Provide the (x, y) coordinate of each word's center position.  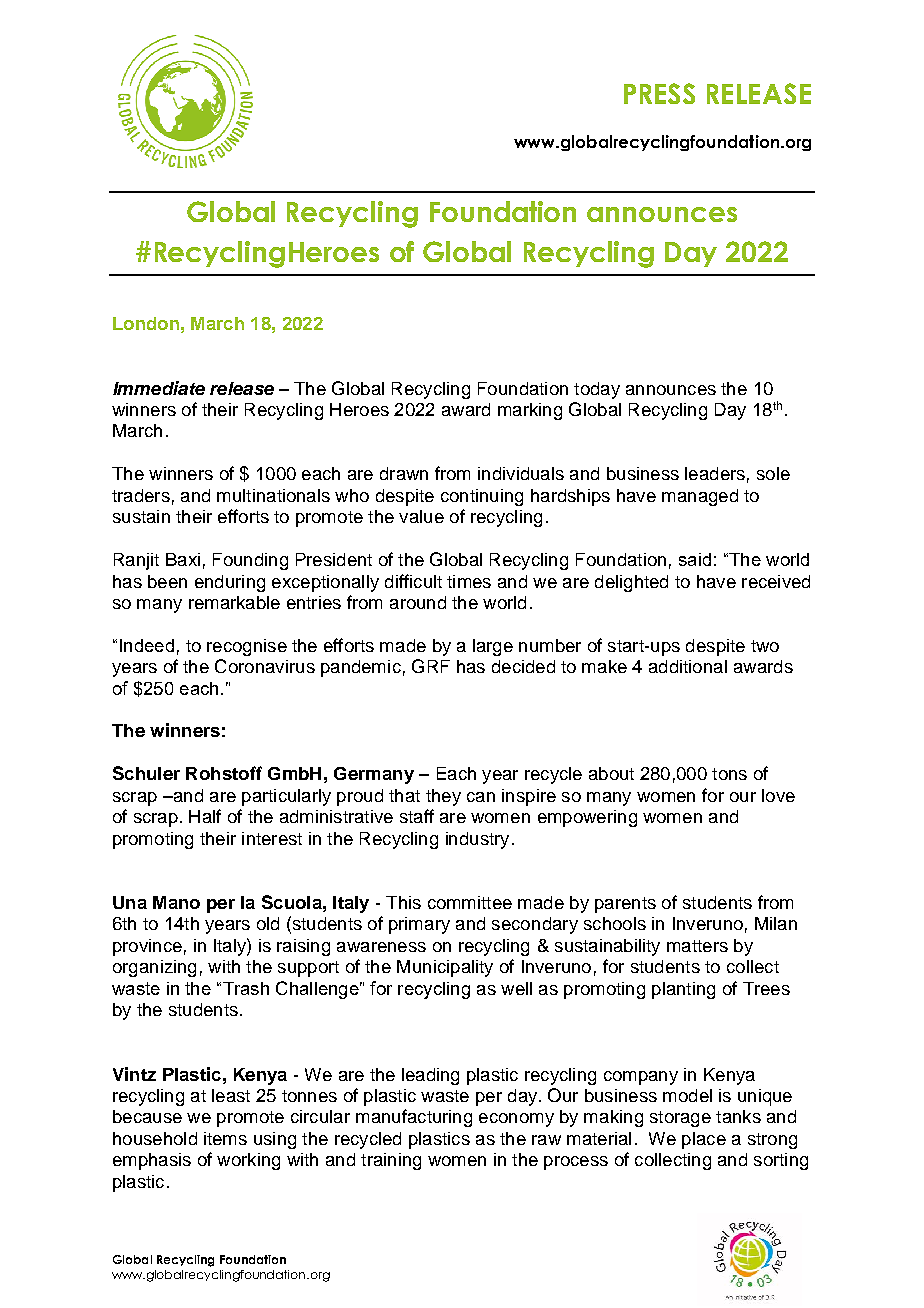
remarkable (234, 602)
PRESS (659, 93)
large (493, 647)
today (597, 390)
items (225, 1138)
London (146, 323)
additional (688, 666)
